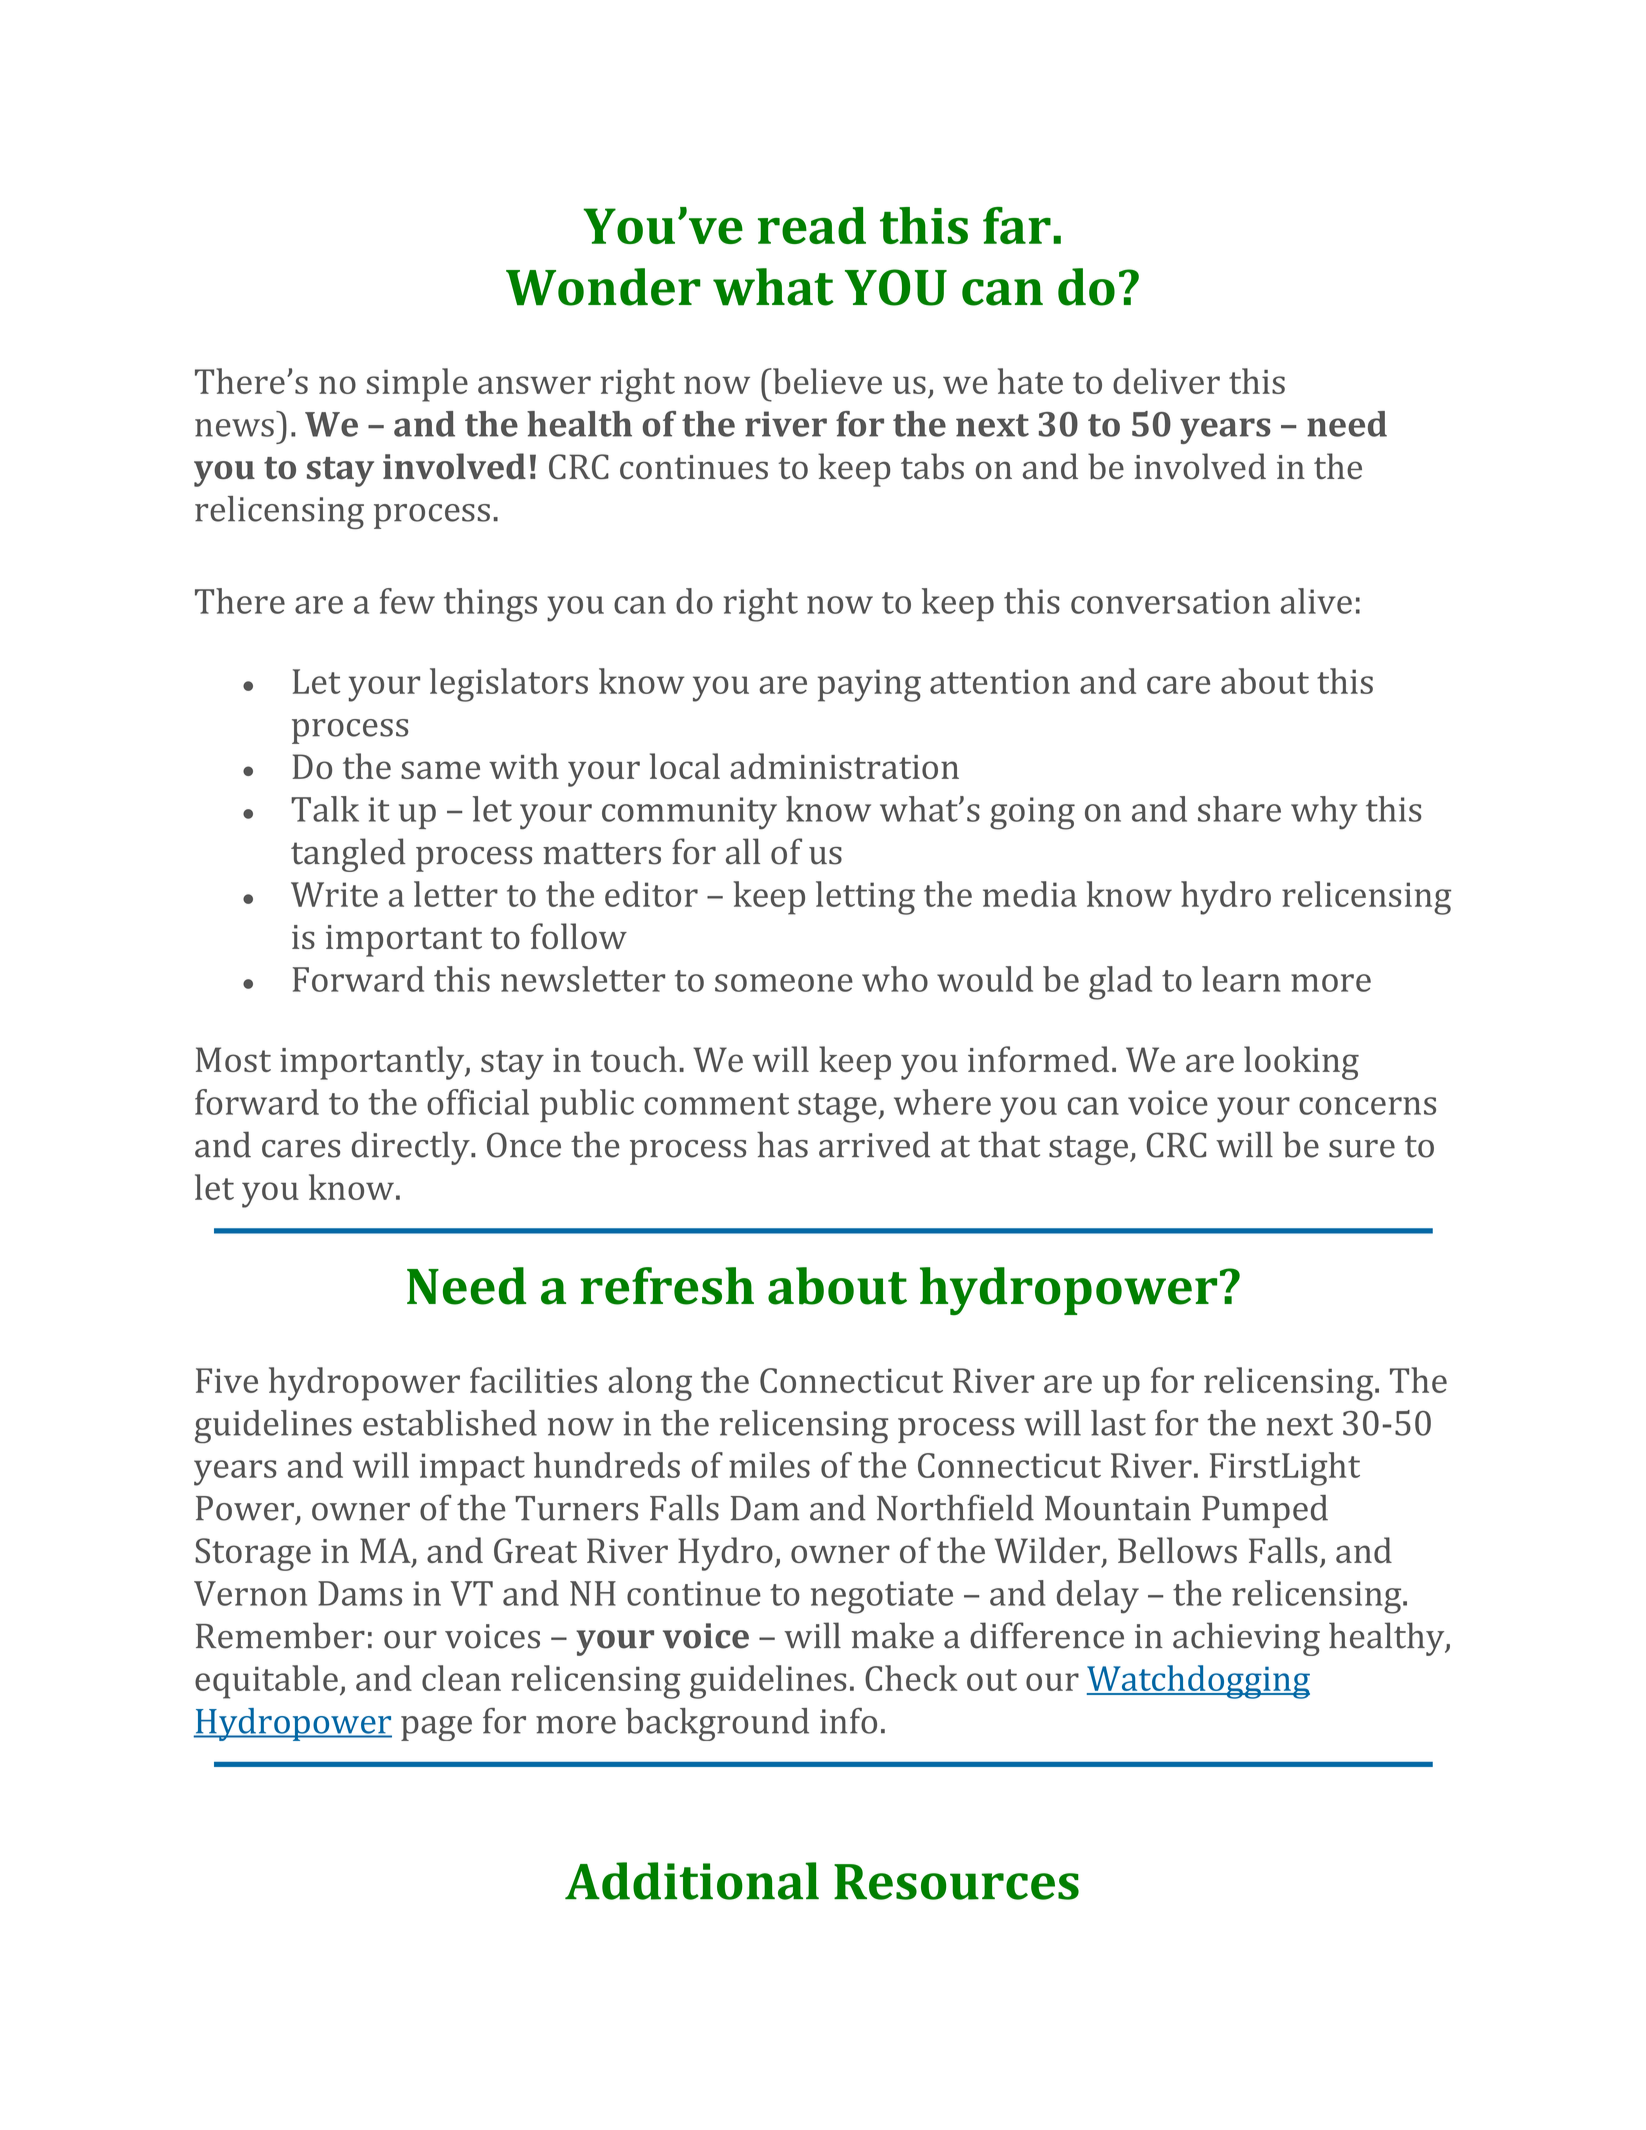  I want to click on Dams, so click(360, 1593).
